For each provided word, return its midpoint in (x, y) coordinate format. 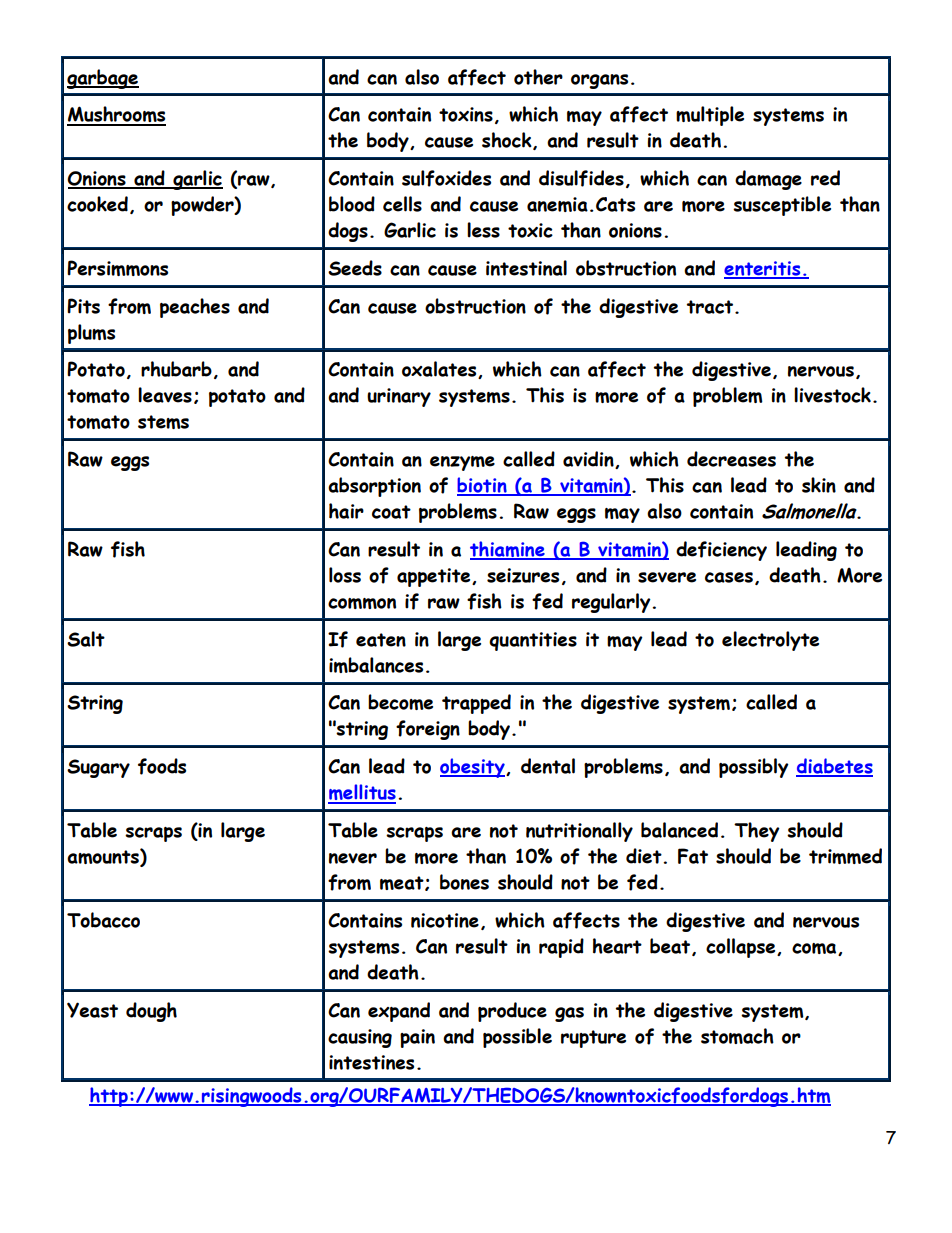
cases (729, 577)
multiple (710, 116)
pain (417, 1038)
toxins (466, 114)
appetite (435, 577)
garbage (103, 79)
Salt (86, 639)
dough (151, 1012)
